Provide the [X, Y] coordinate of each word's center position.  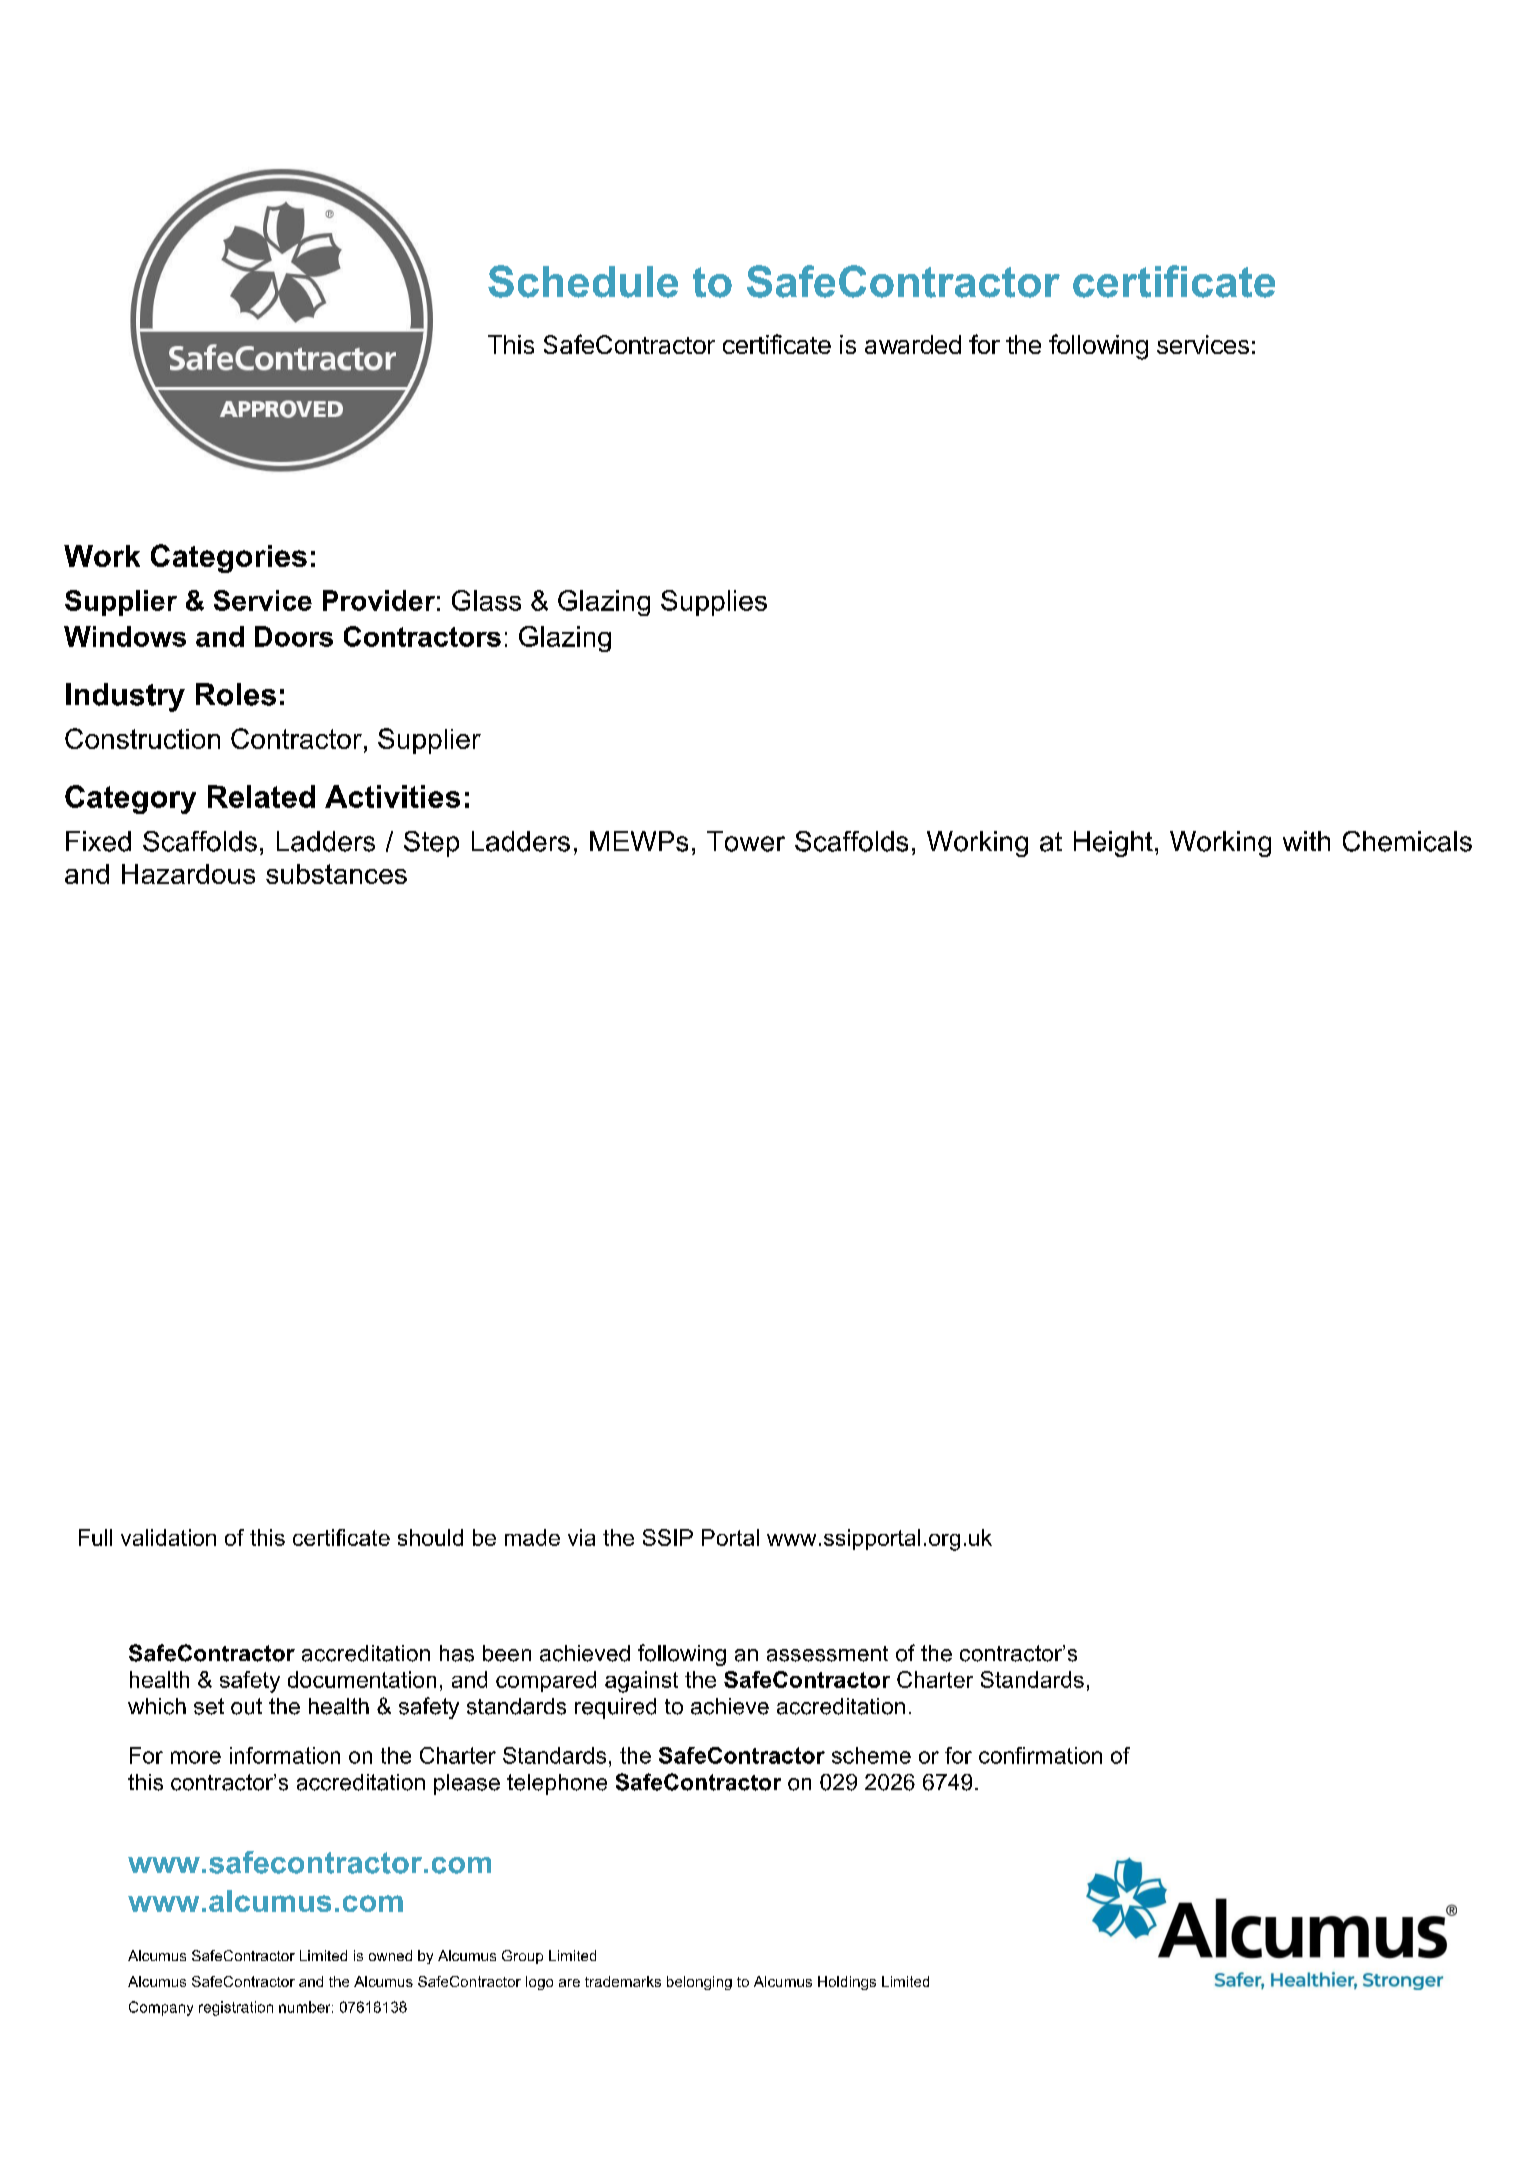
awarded [913, 344]
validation [168, 1537]
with [1306, 841]
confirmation [1040, 1755]
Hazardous [188, 874]
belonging [699, 1983]
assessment [827, 1654]
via [581, 1537]
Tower [746, 841]
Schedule [583, 281]
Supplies [714, 603]
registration [236, 2008]
